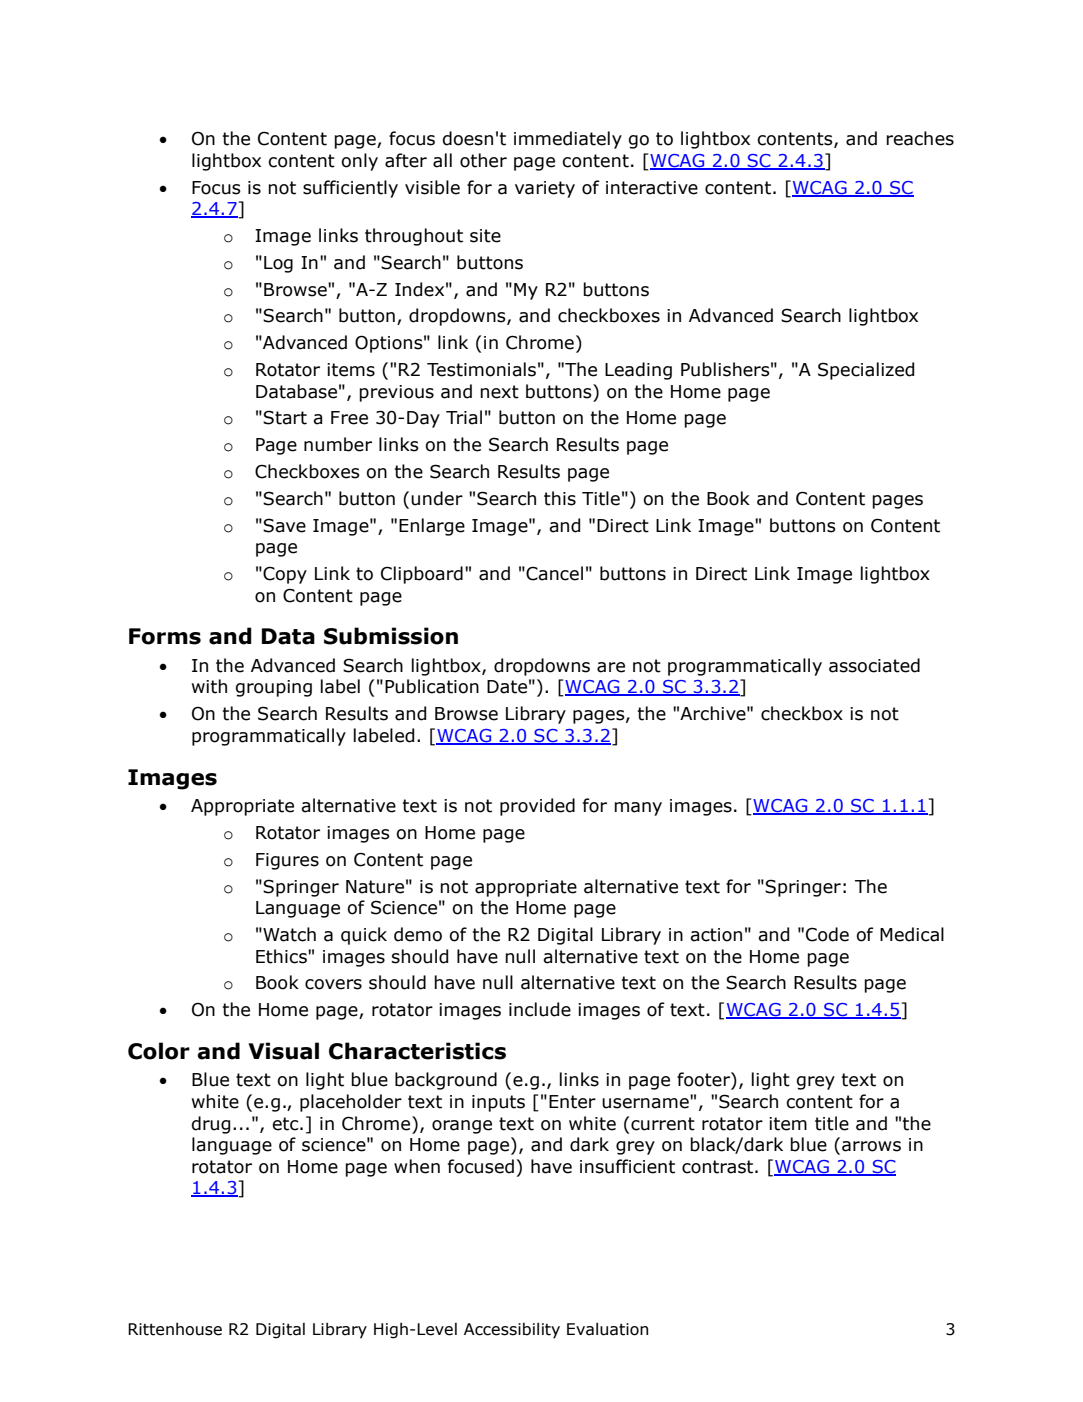 The width and height of the image is (1083, 1402). I want to click on Accessibility, so click(512, 1330).
